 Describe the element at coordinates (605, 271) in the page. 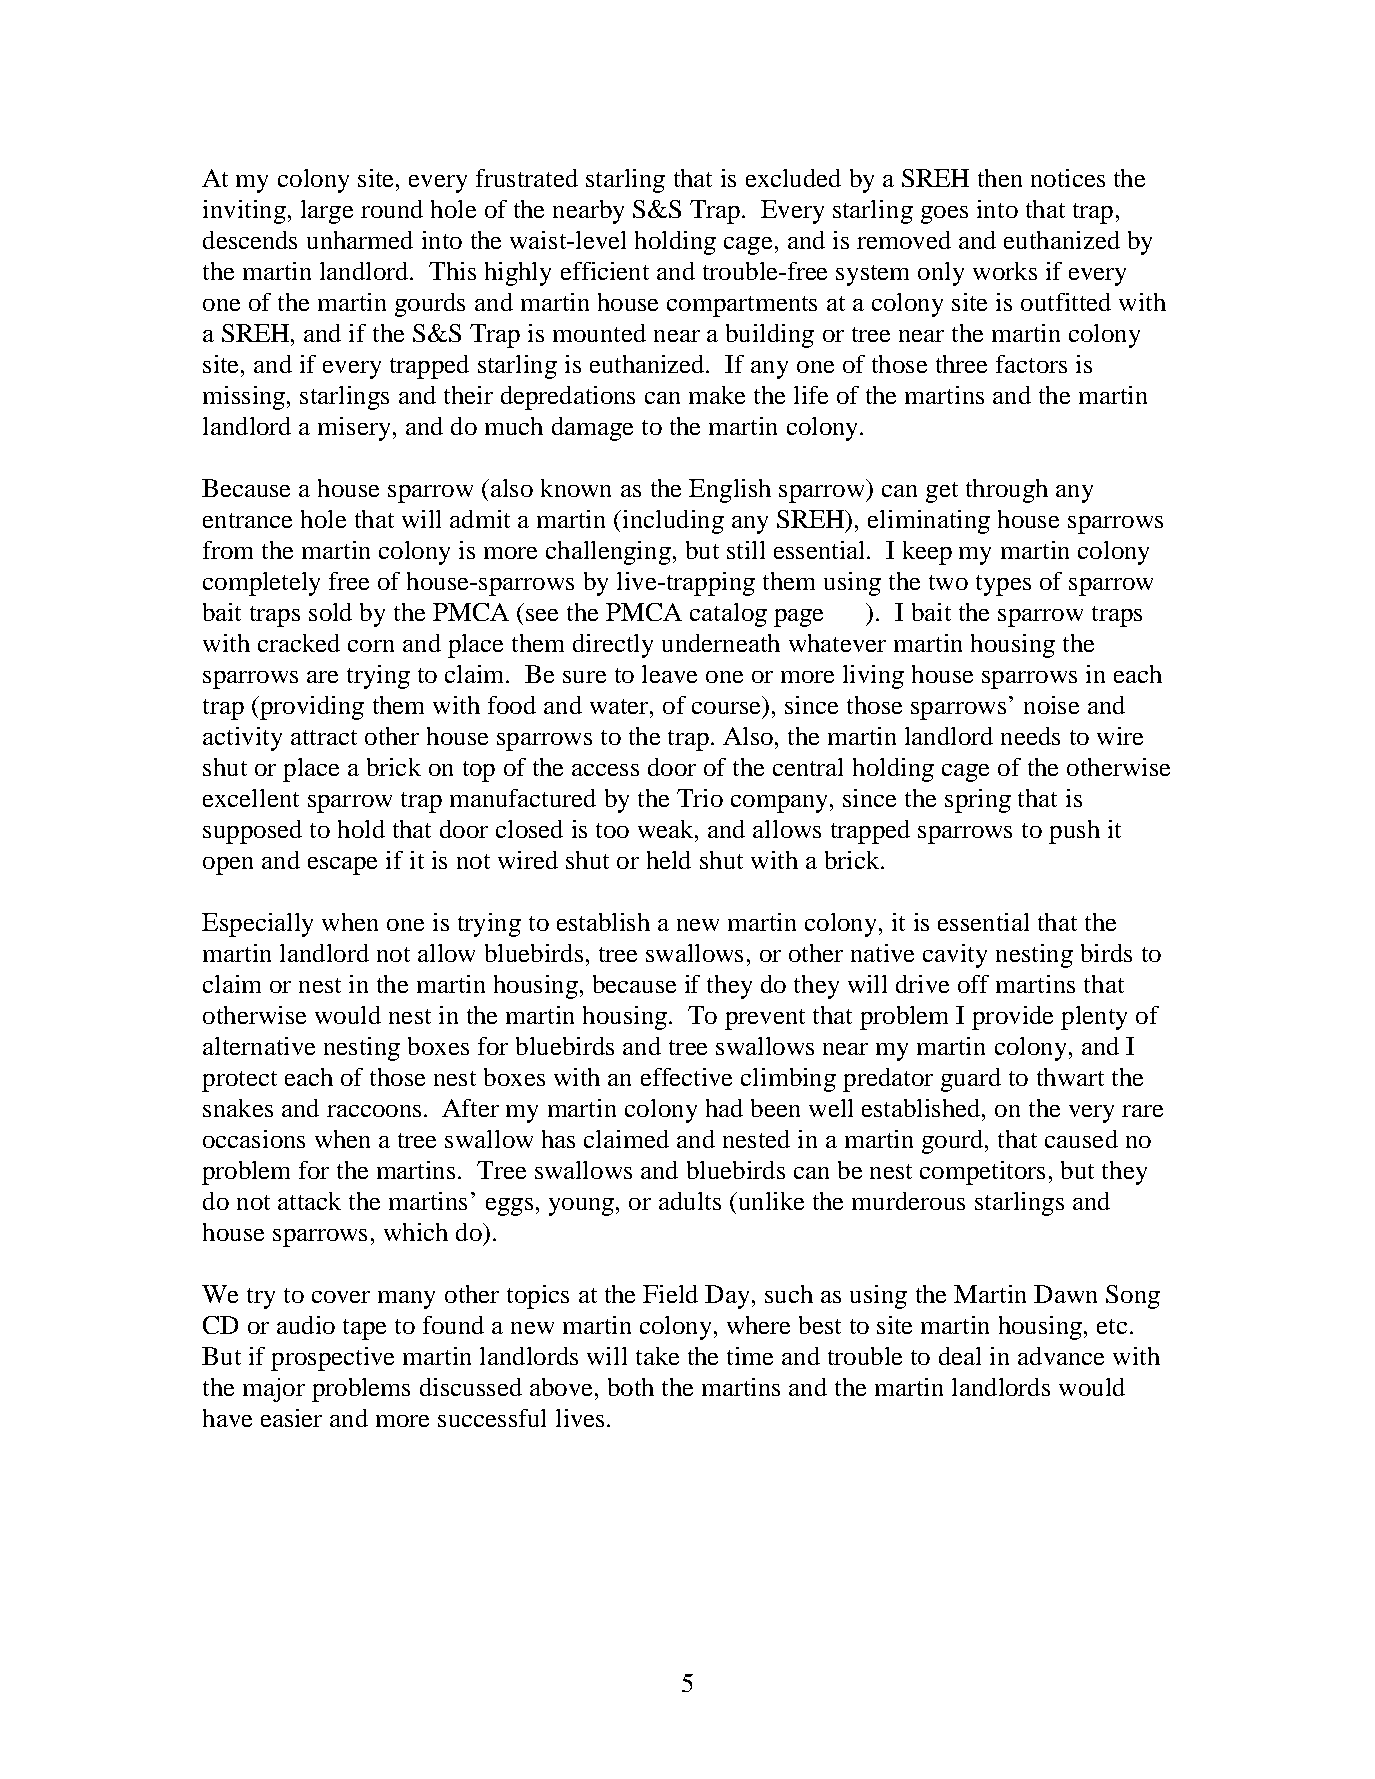

I see `efficient` at that location.
